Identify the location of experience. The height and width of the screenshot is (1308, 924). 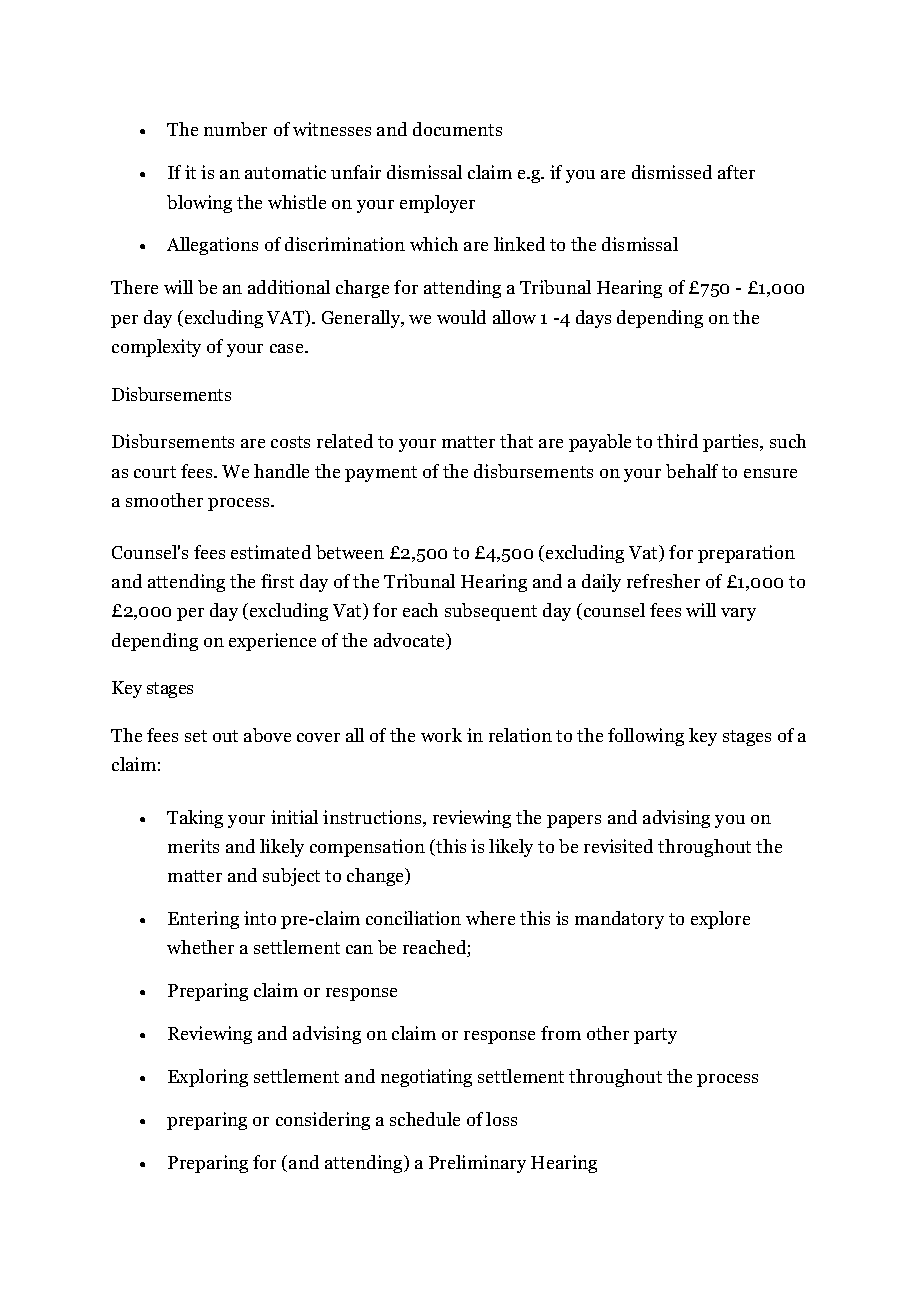
(272, 642).
